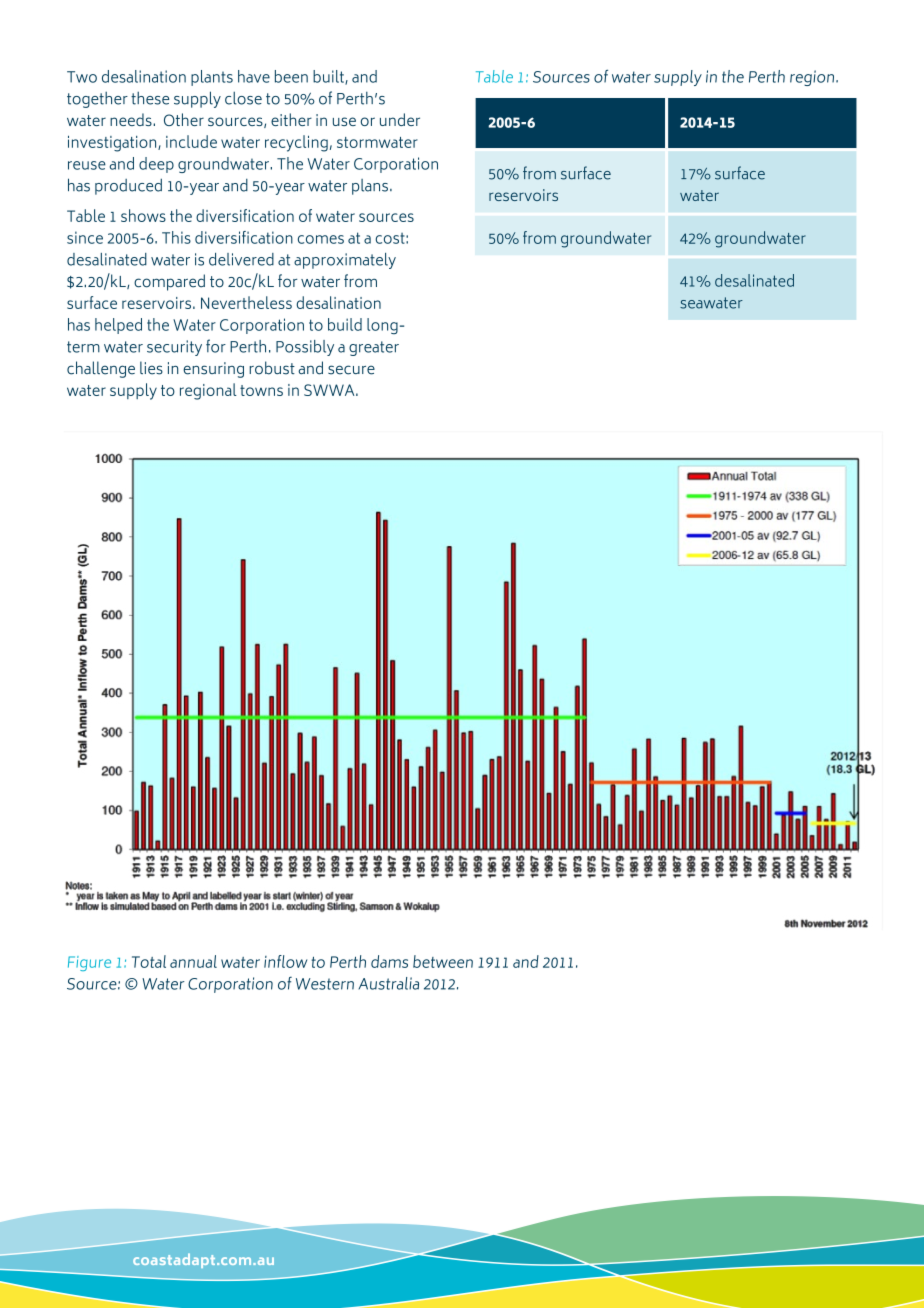 This image has height=1308, width=924. I want to click on include, so click(191, 141).
